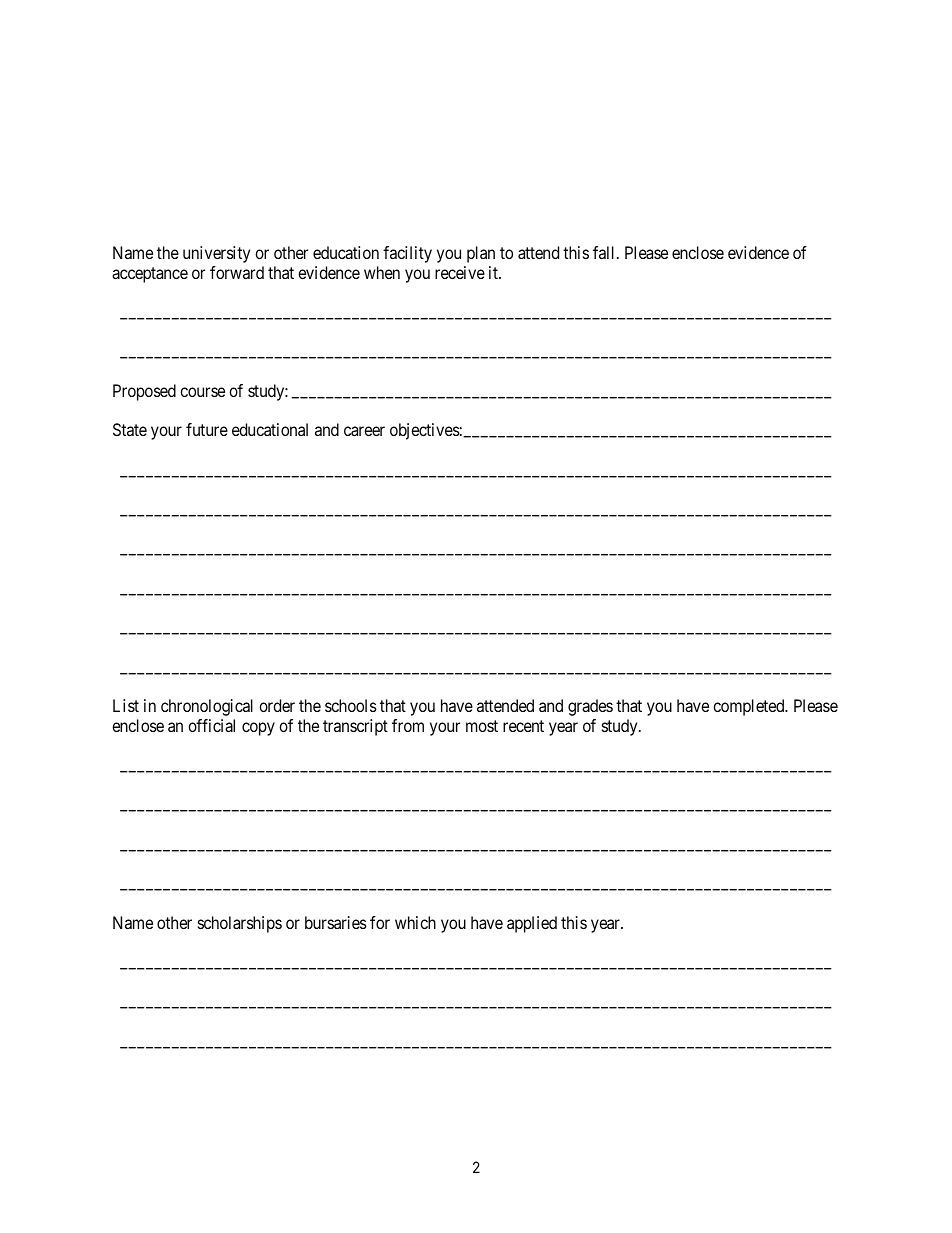  I want to click on course, so click(202, 392).
